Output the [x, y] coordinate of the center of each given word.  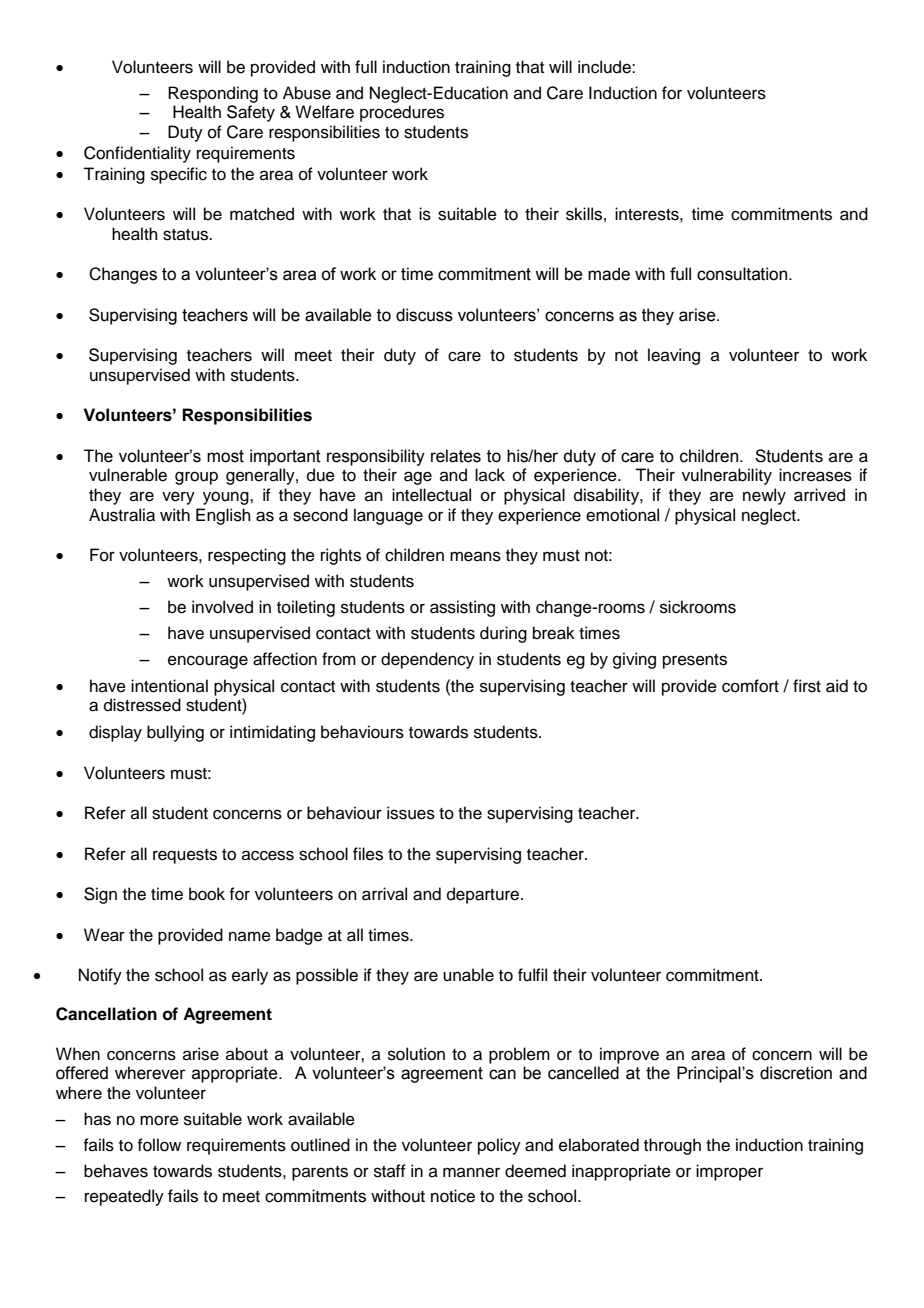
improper [729, 1172]
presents [695, 661]
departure [483, 895]
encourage [208, 662]
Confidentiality [137, 154]
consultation [743, 274]
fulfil [532, 975]
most [225, 456]
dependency [427, 660]
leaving [674, 356]
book [207, 894]
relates [456, 456]
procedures [402, 113]
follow [159, 1145]
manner [471, 1172]
